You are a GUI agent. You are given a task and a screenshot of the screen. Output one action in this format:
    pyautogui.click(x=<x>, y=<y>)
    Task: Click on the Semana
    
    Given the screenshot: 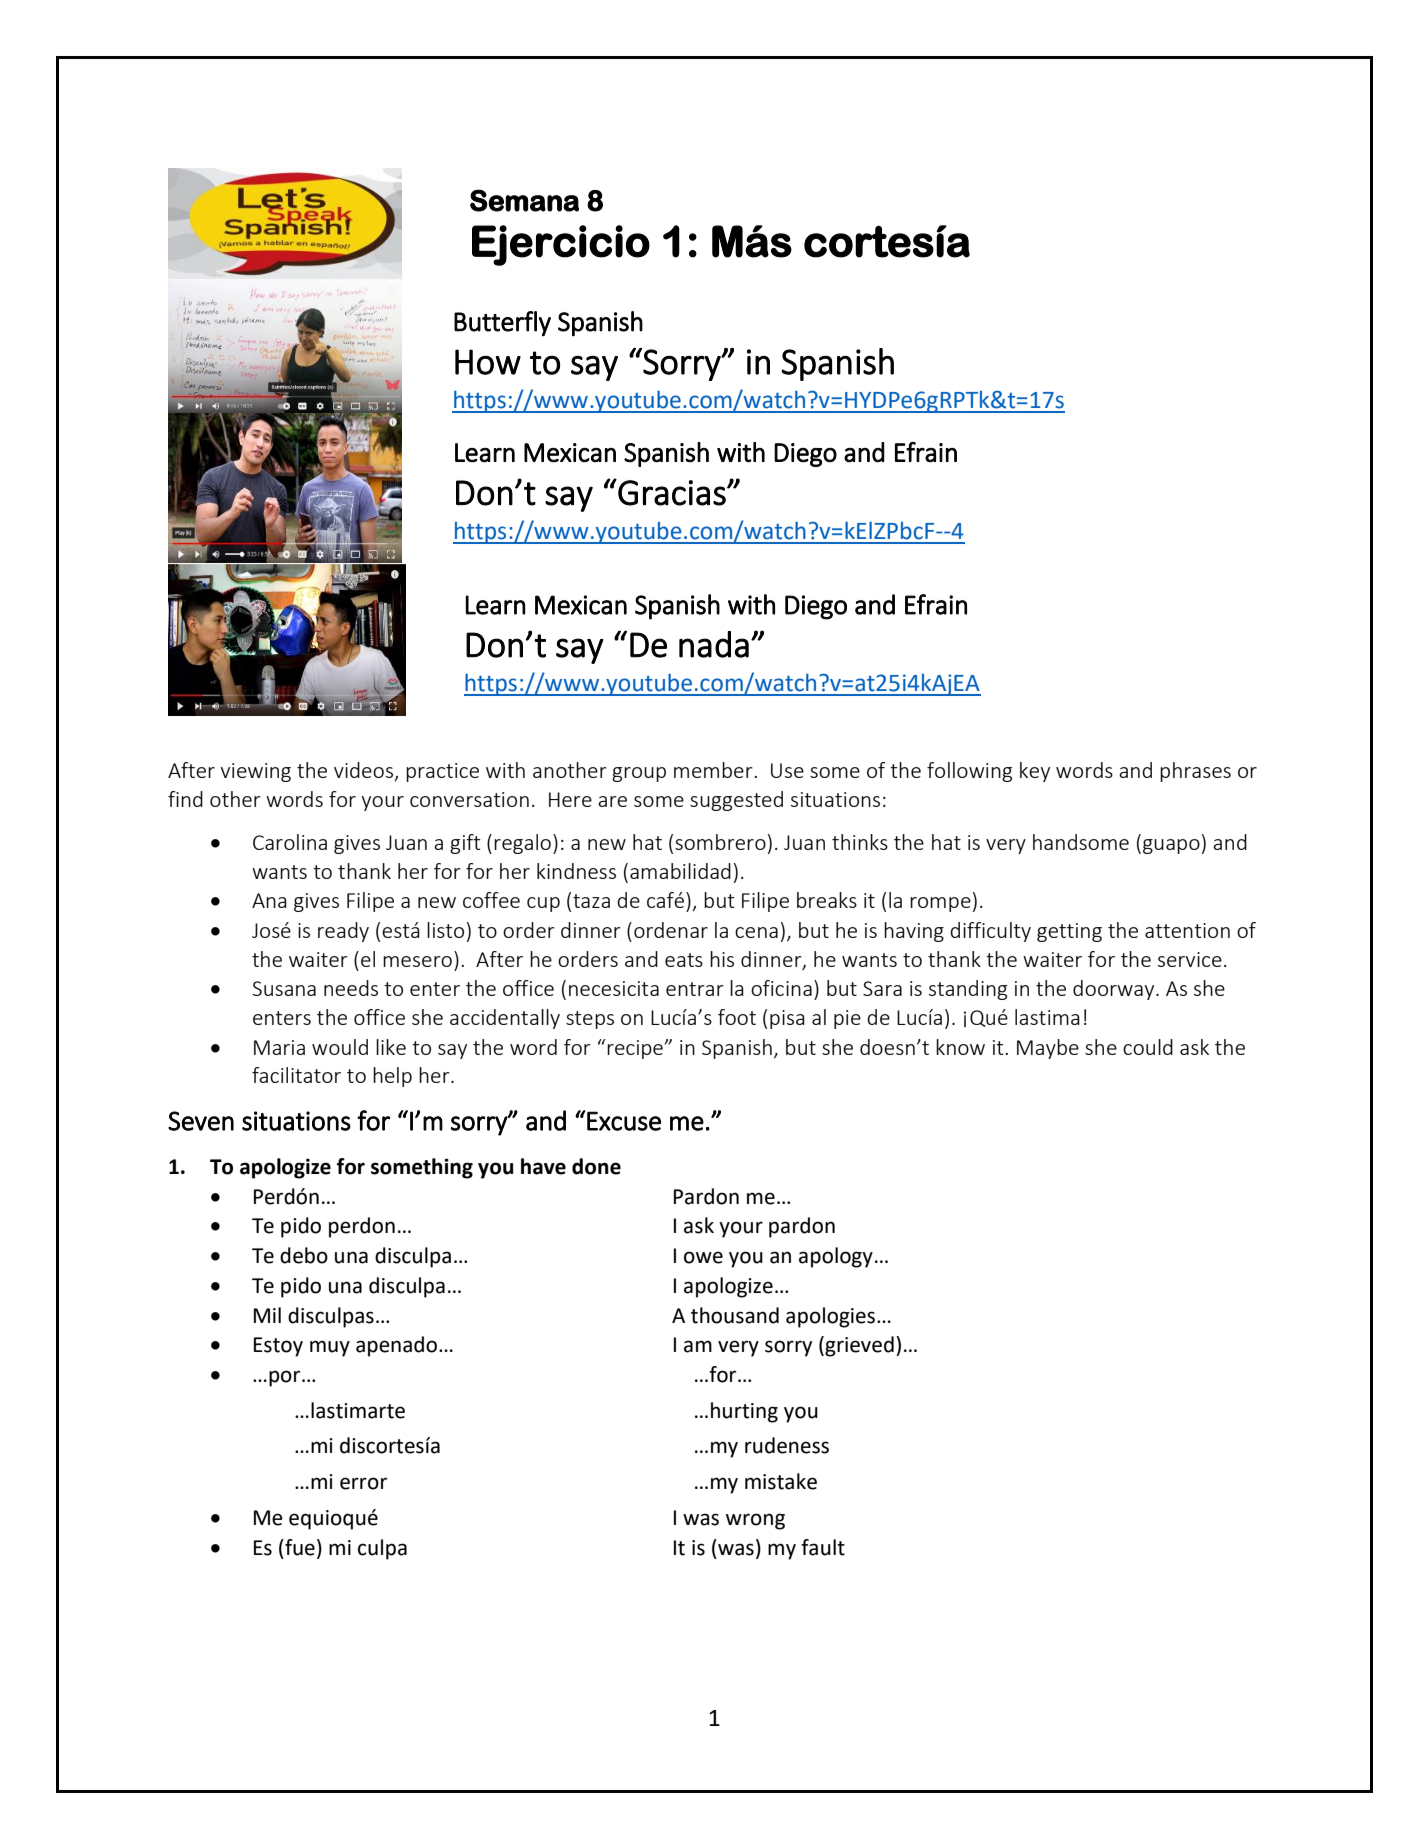 What is the action you would take?
    pyautogui.click(x=524, y=200)
